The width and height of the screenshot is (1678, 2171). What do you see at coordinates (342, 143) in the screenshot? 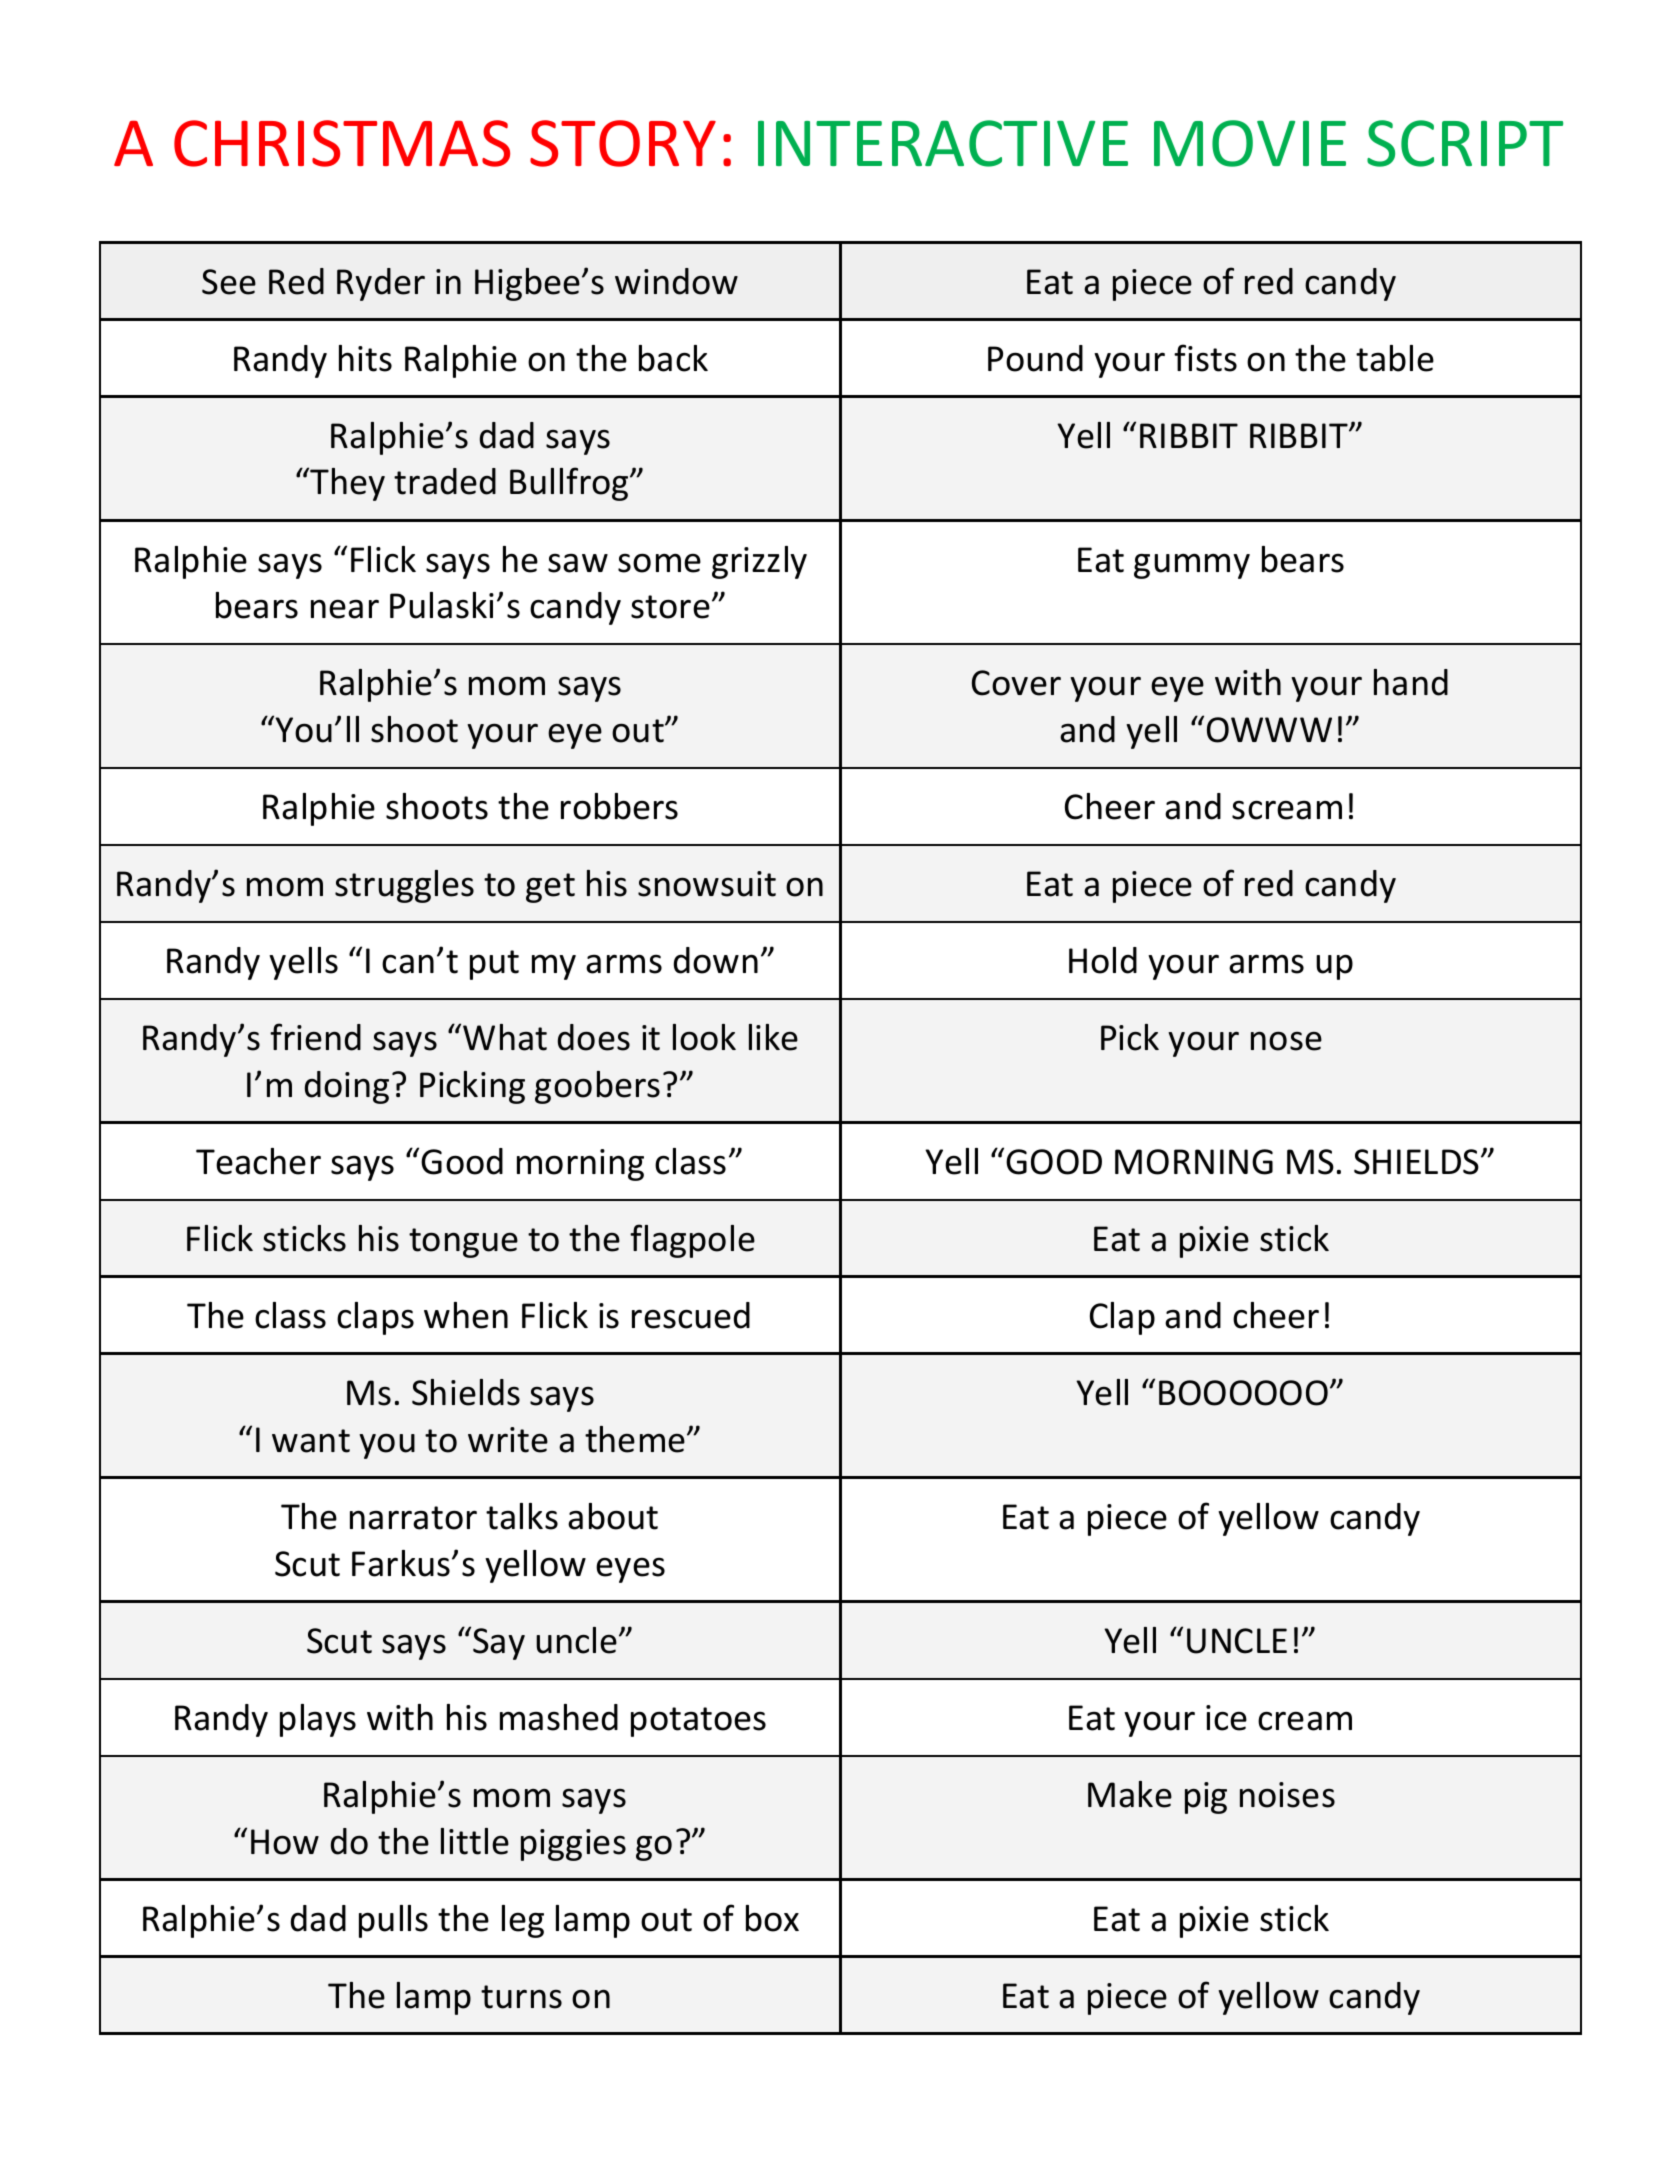
I see `CHRISTMAS` at bounding box center [342, 143].
